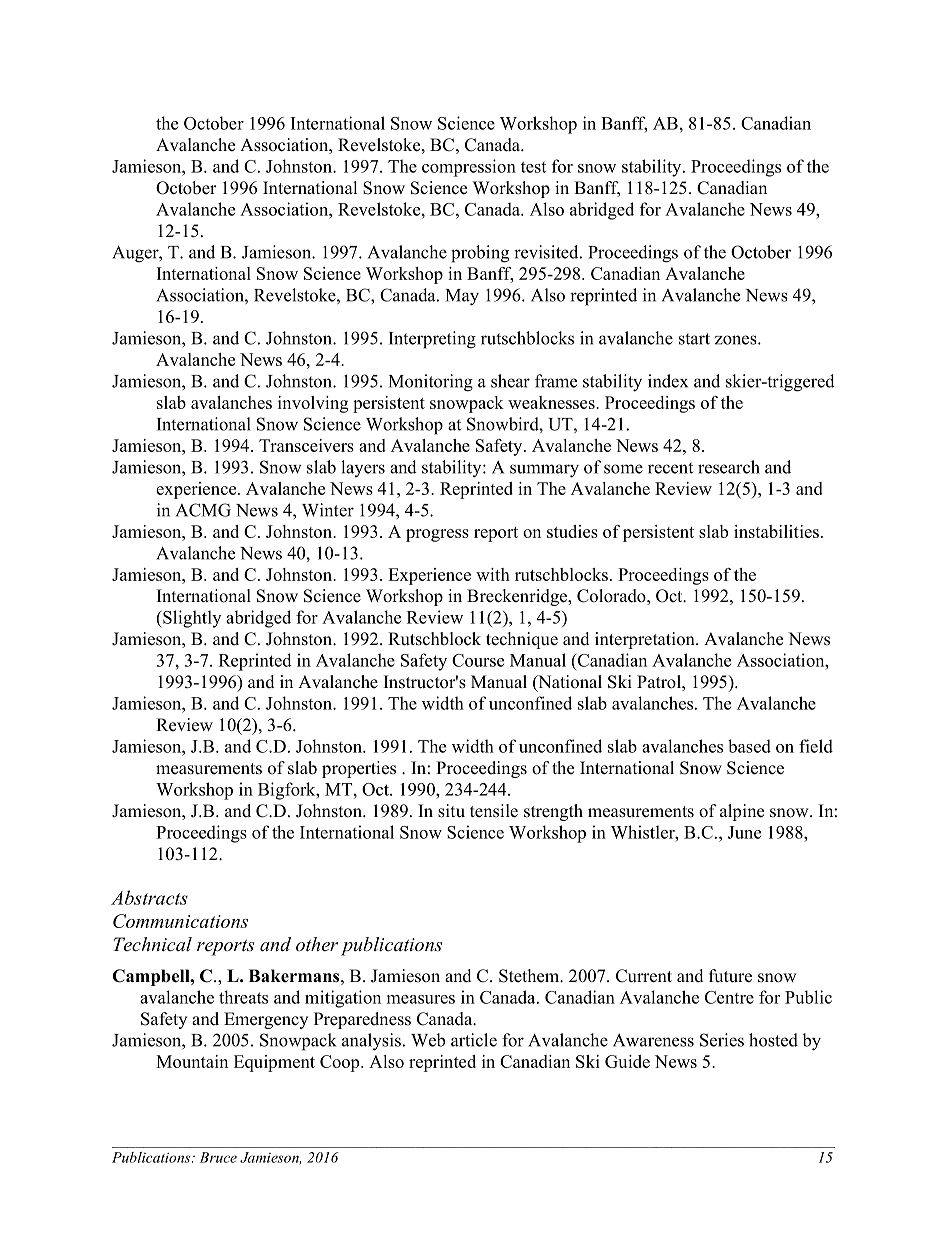  I want to click on compression, so click(469, 168).
